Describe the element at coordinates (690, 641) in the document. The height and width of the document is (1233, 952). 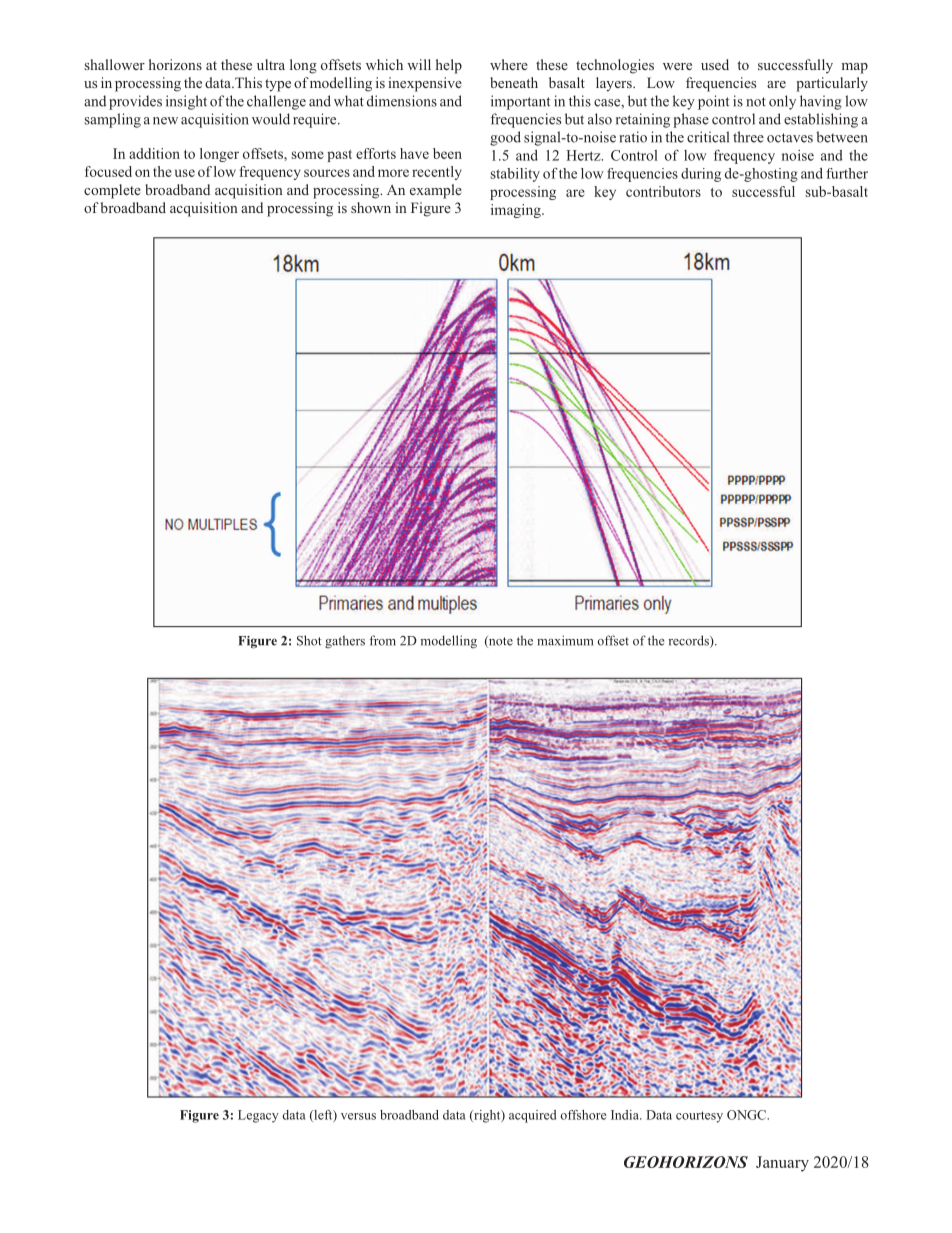
I see `records` at that location.
